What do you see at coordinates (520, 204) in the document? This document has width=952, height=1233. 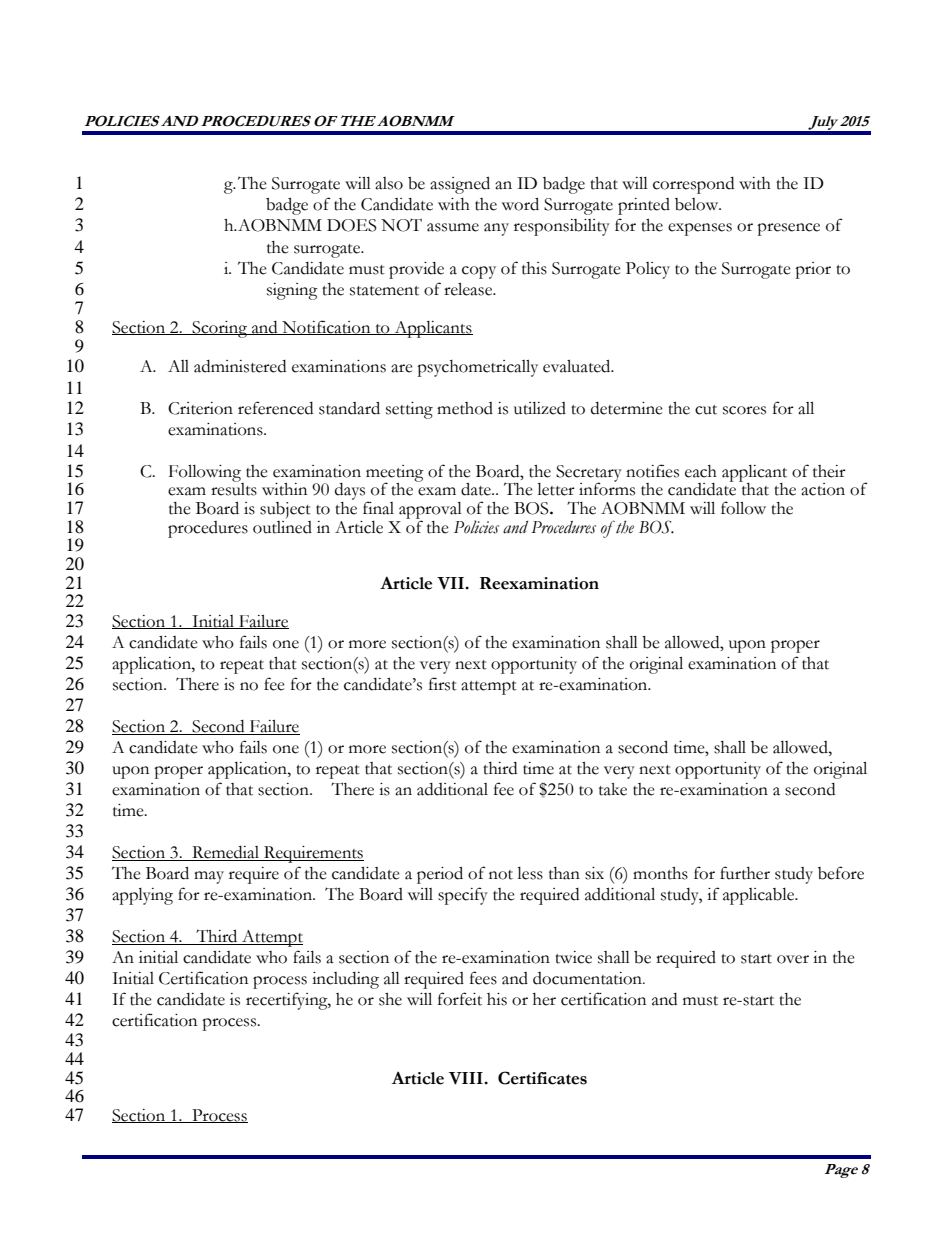 I see `word` at bounding box center [520, 204].
